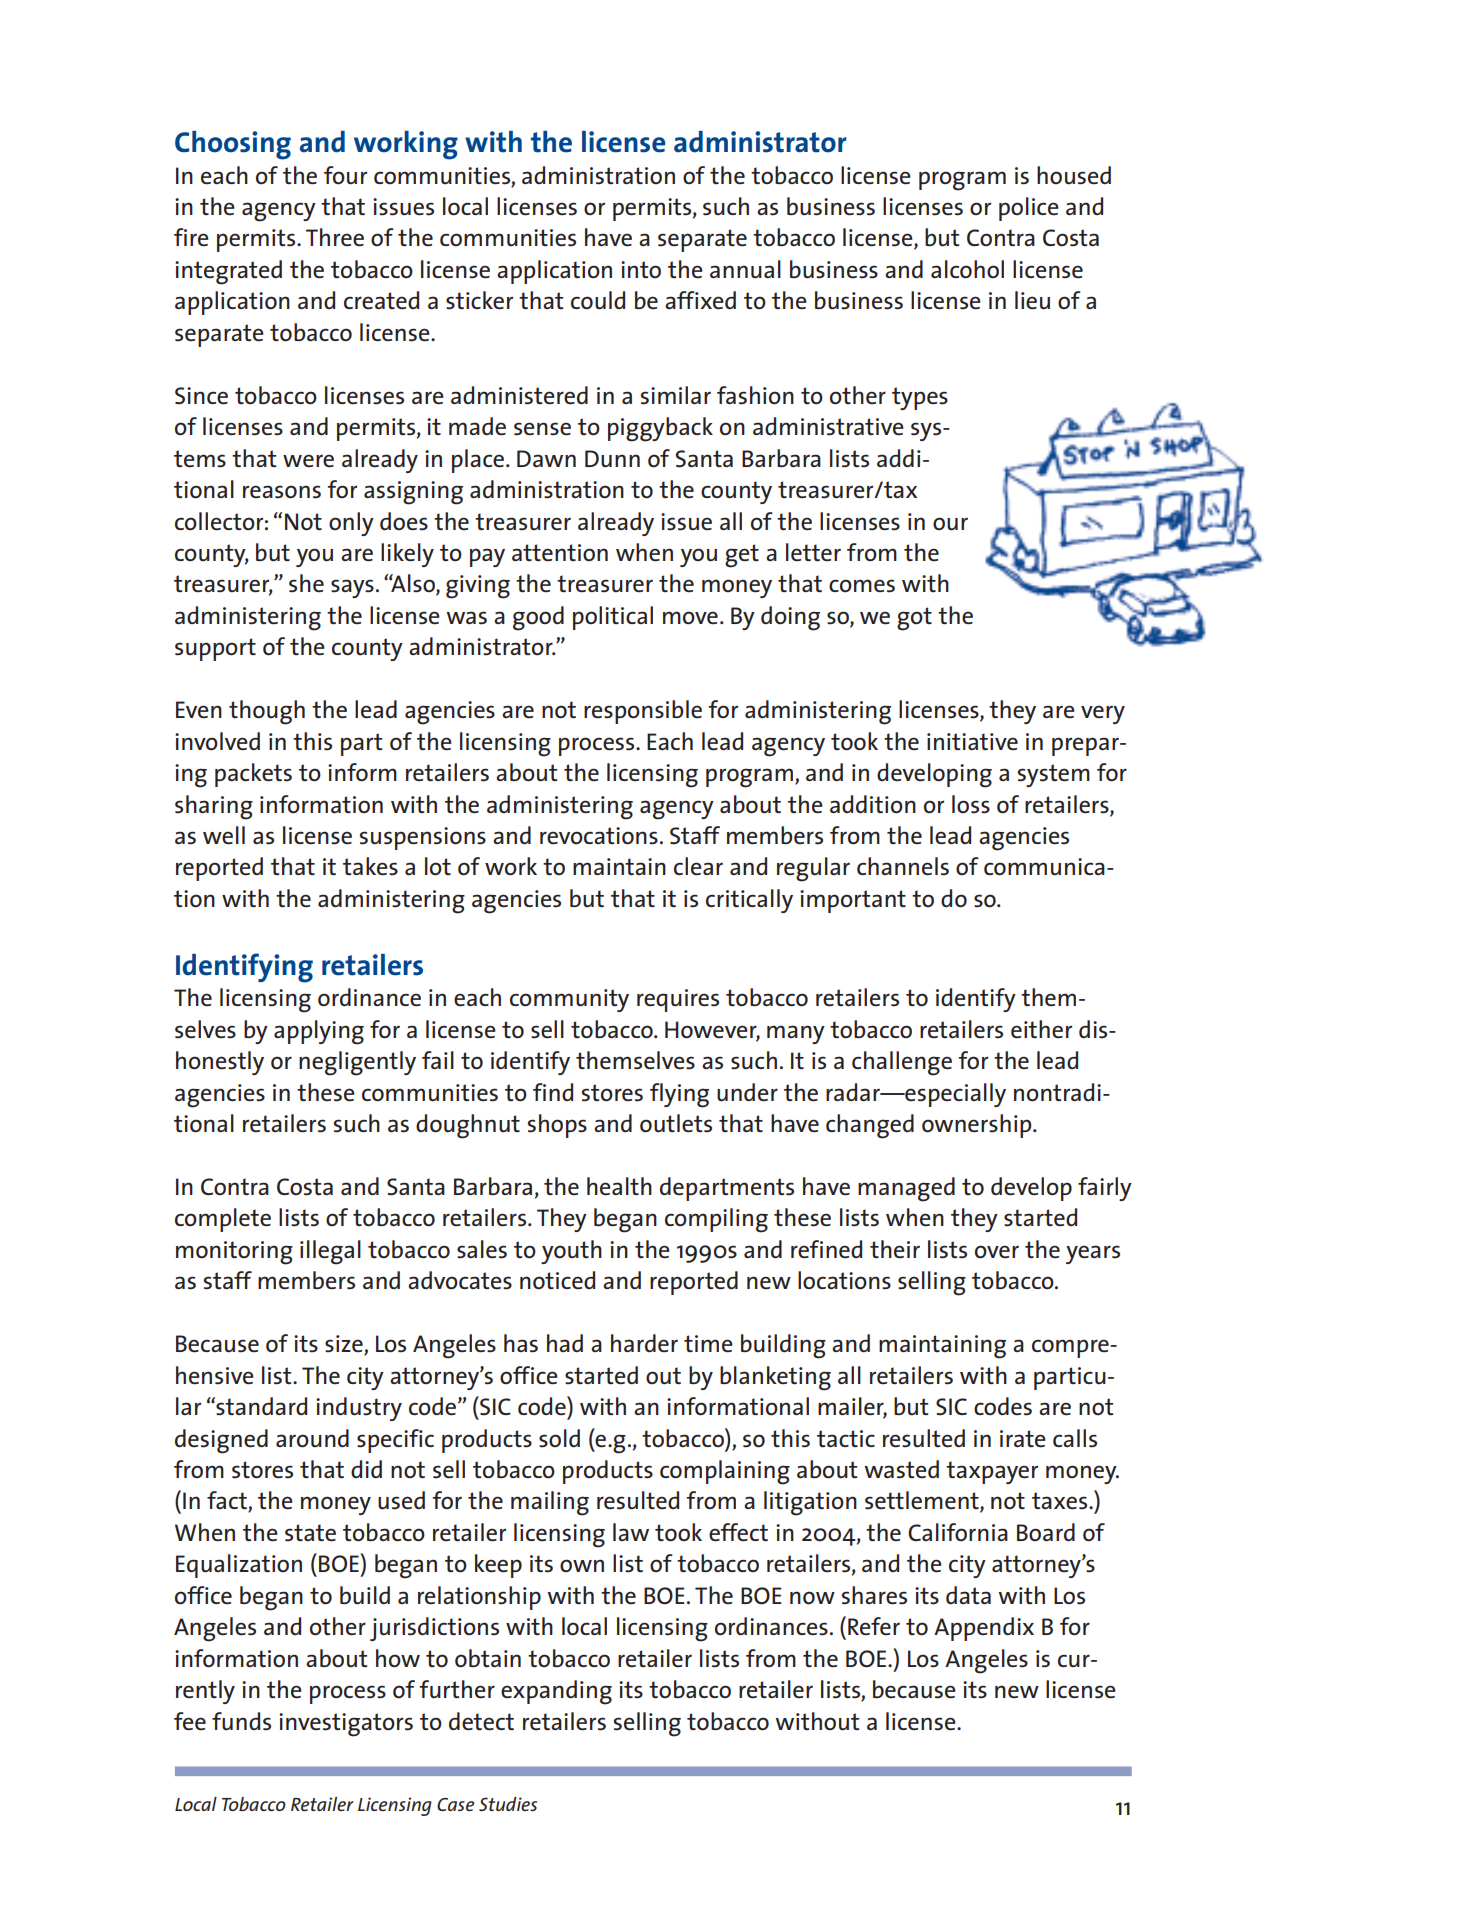 This screenshot has width=1480, height=1916. What do you see at coordinates (267, 712) in the screenshot?
I see `though` at bounding box center [267, 712].
